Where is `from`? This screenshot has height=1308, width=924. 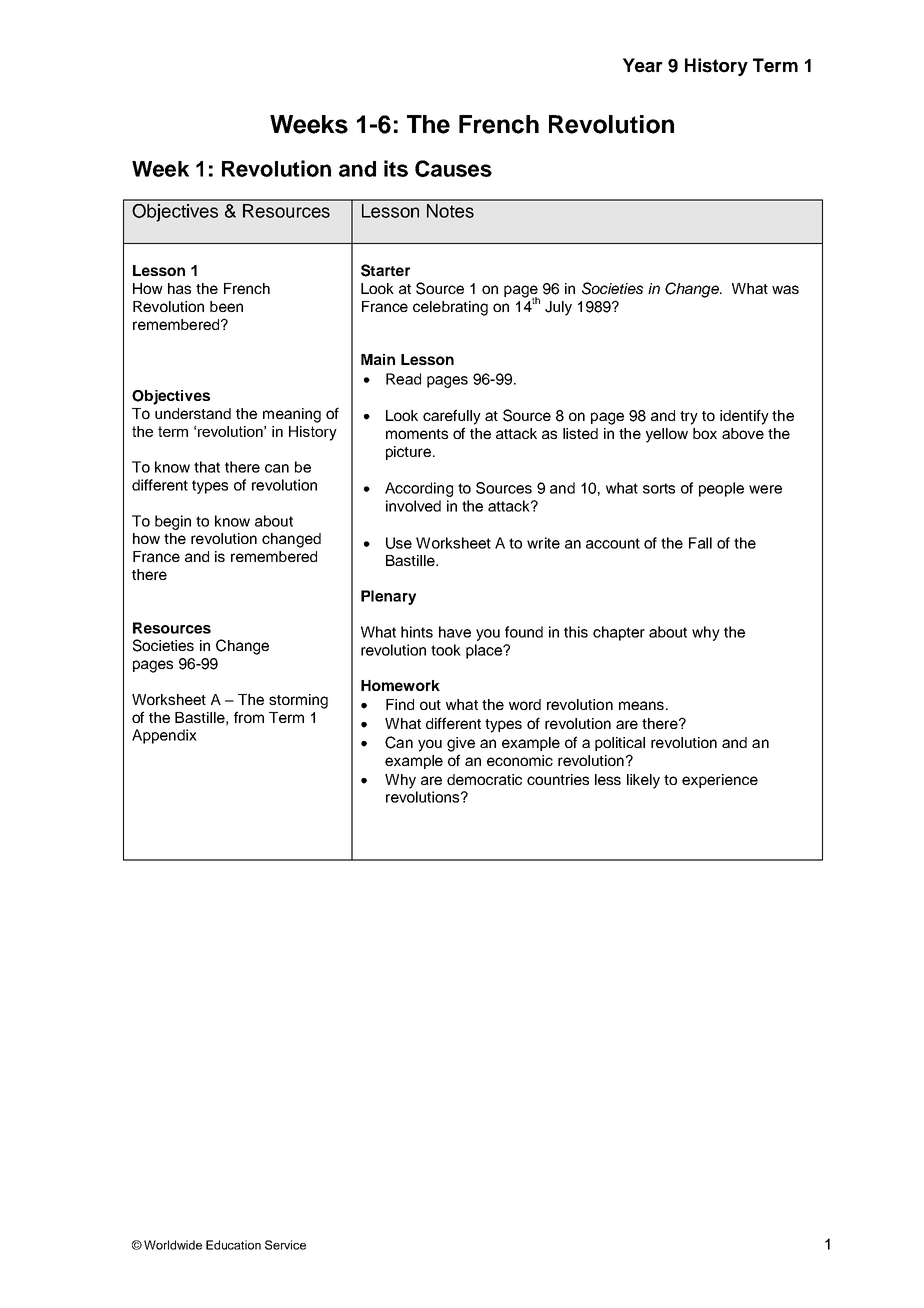 from is located at coordinates (249, 717).
